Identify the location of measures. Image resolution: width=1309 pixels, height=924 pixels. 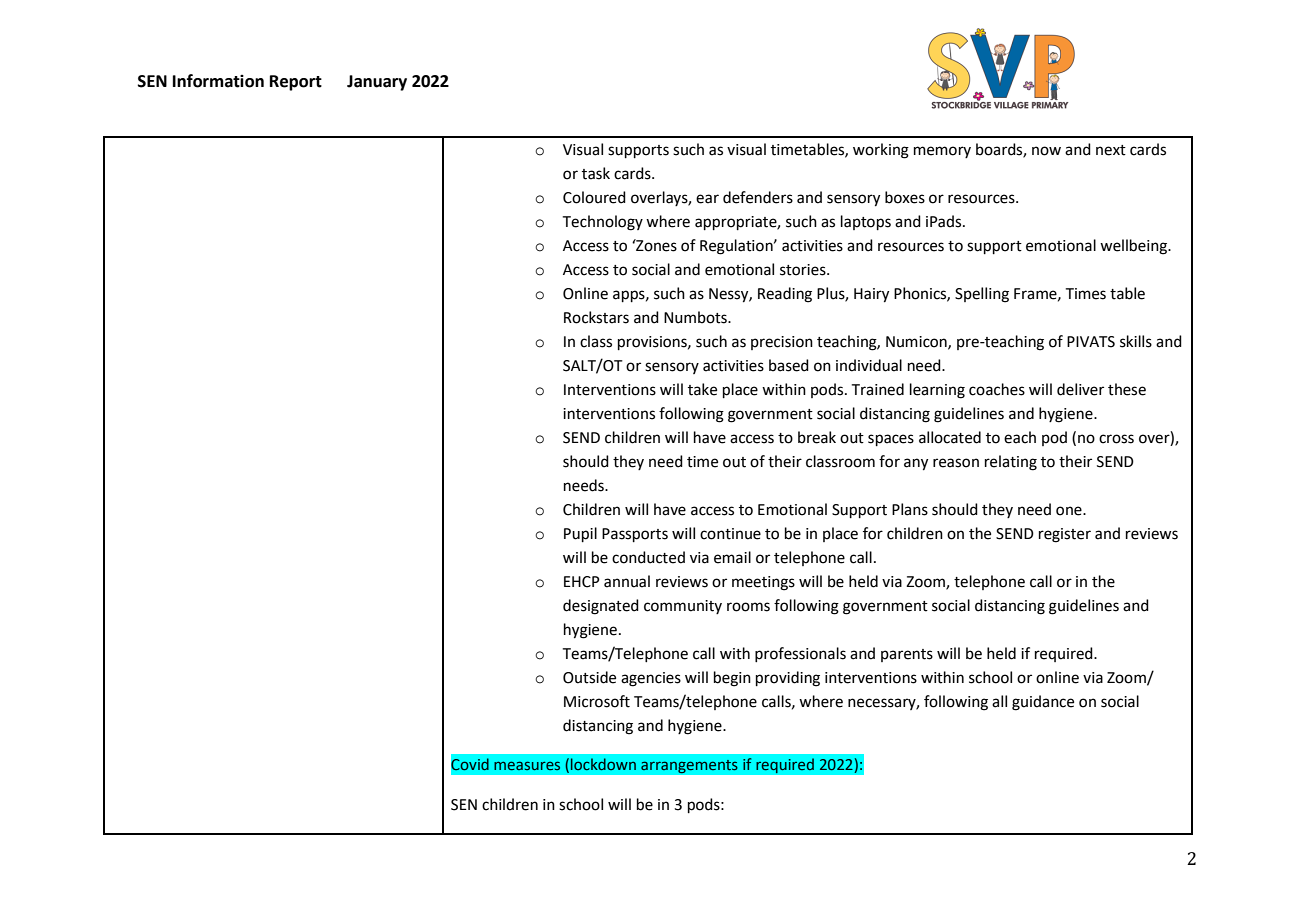
(527, 765).
